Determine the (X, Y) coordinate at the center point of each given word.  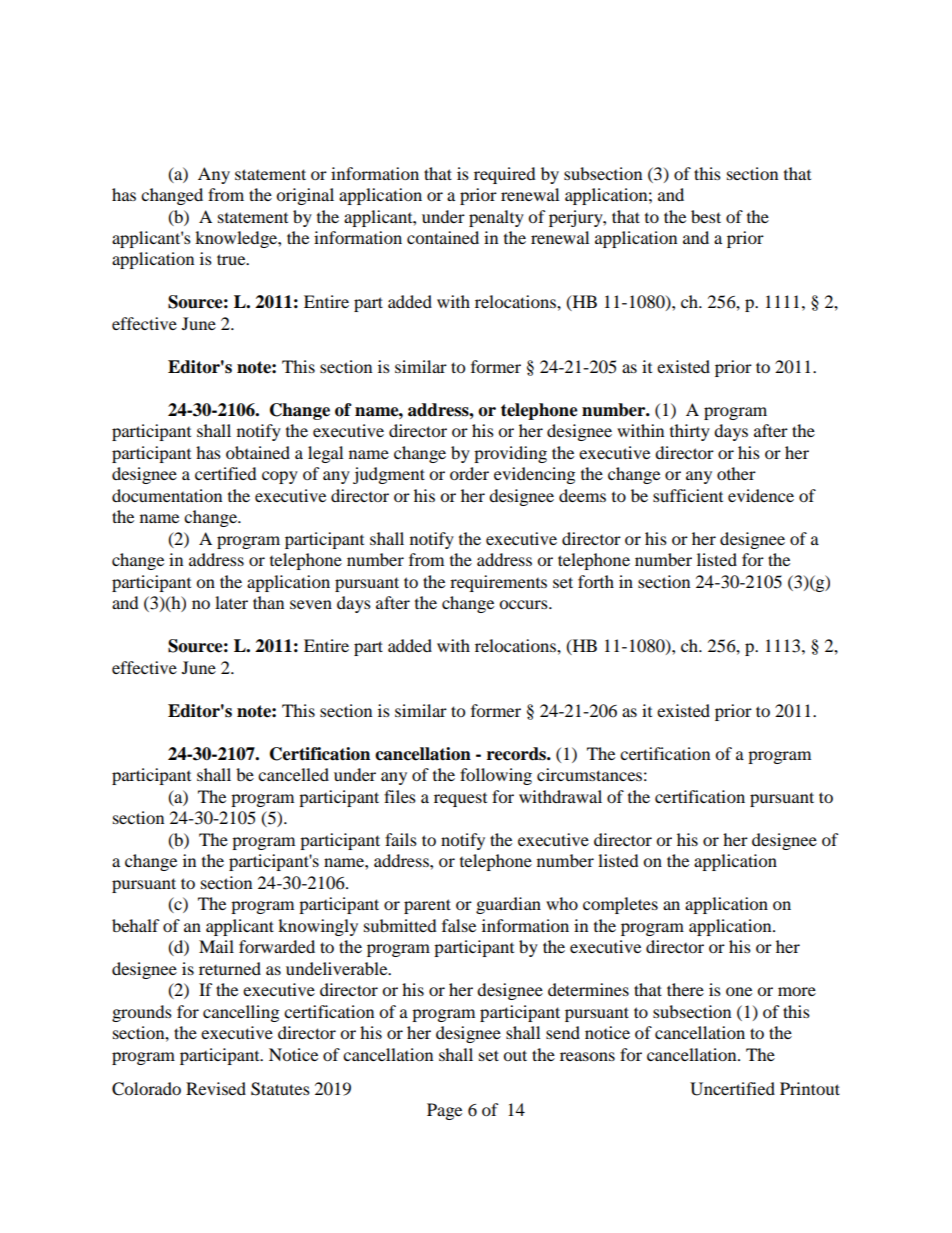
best (706, 216)
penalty (496, 218)
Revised (216, 1088)
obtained (258, 452)
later (231, 602)
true (232, 259)
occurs (524, 604)
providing (510, 454)
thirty (690, 432)
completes (620, 905)
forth (596, 581)
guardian (508, 905)
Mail (216, 946)
